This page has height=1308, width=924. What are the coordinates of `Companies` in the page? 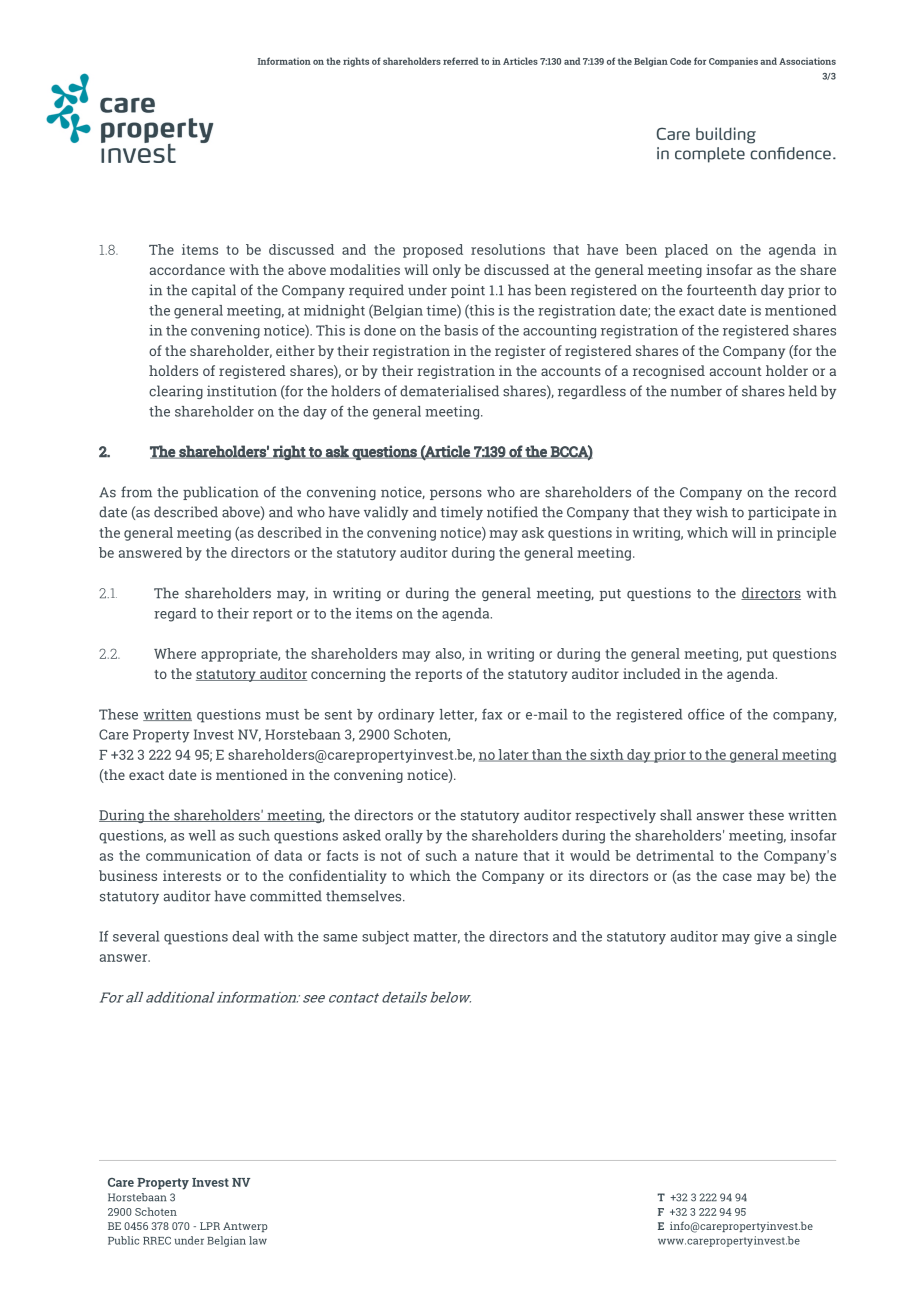 It's located at (733, 62).
